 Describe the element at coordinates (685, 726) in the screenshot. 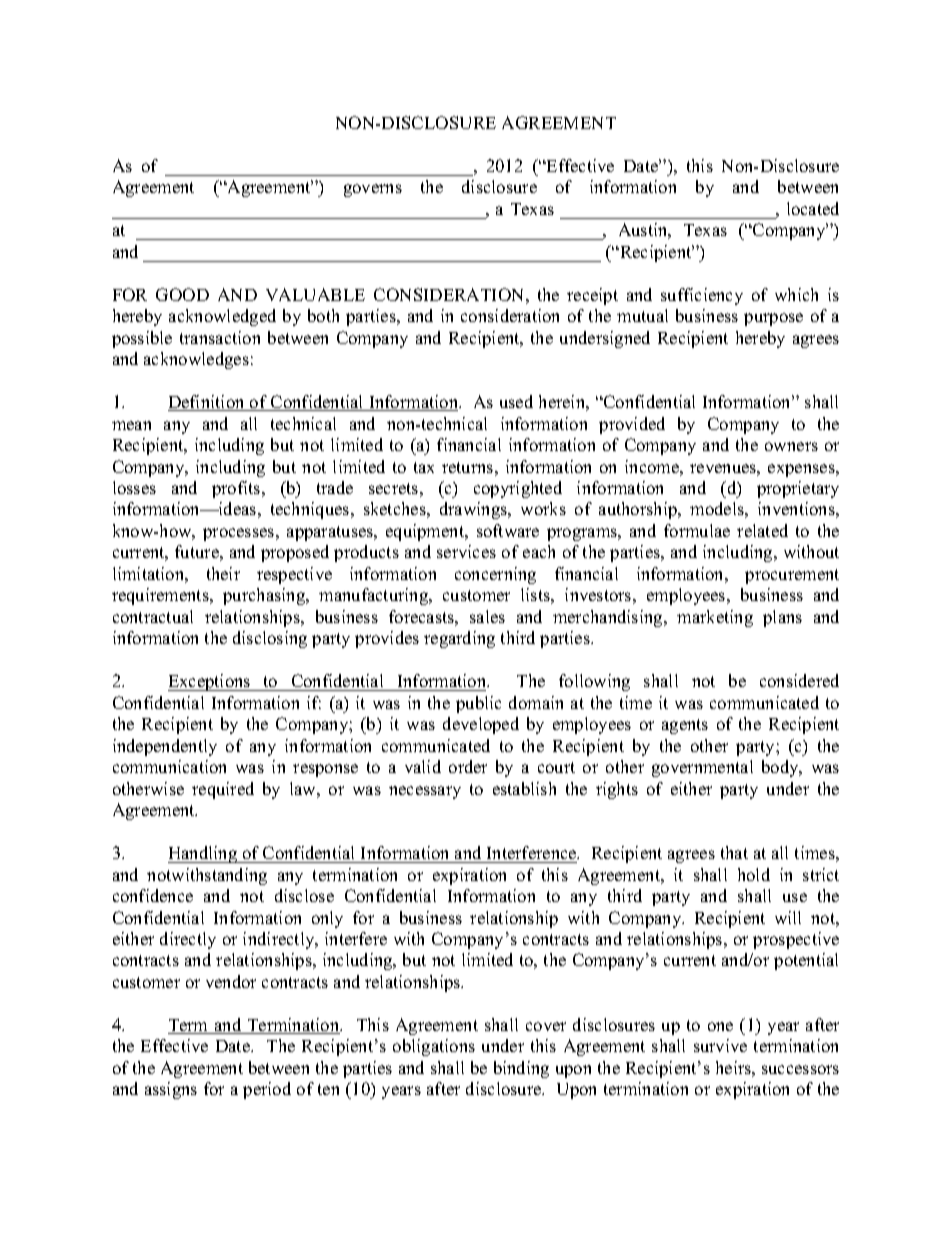

I see `agents` at that location.
